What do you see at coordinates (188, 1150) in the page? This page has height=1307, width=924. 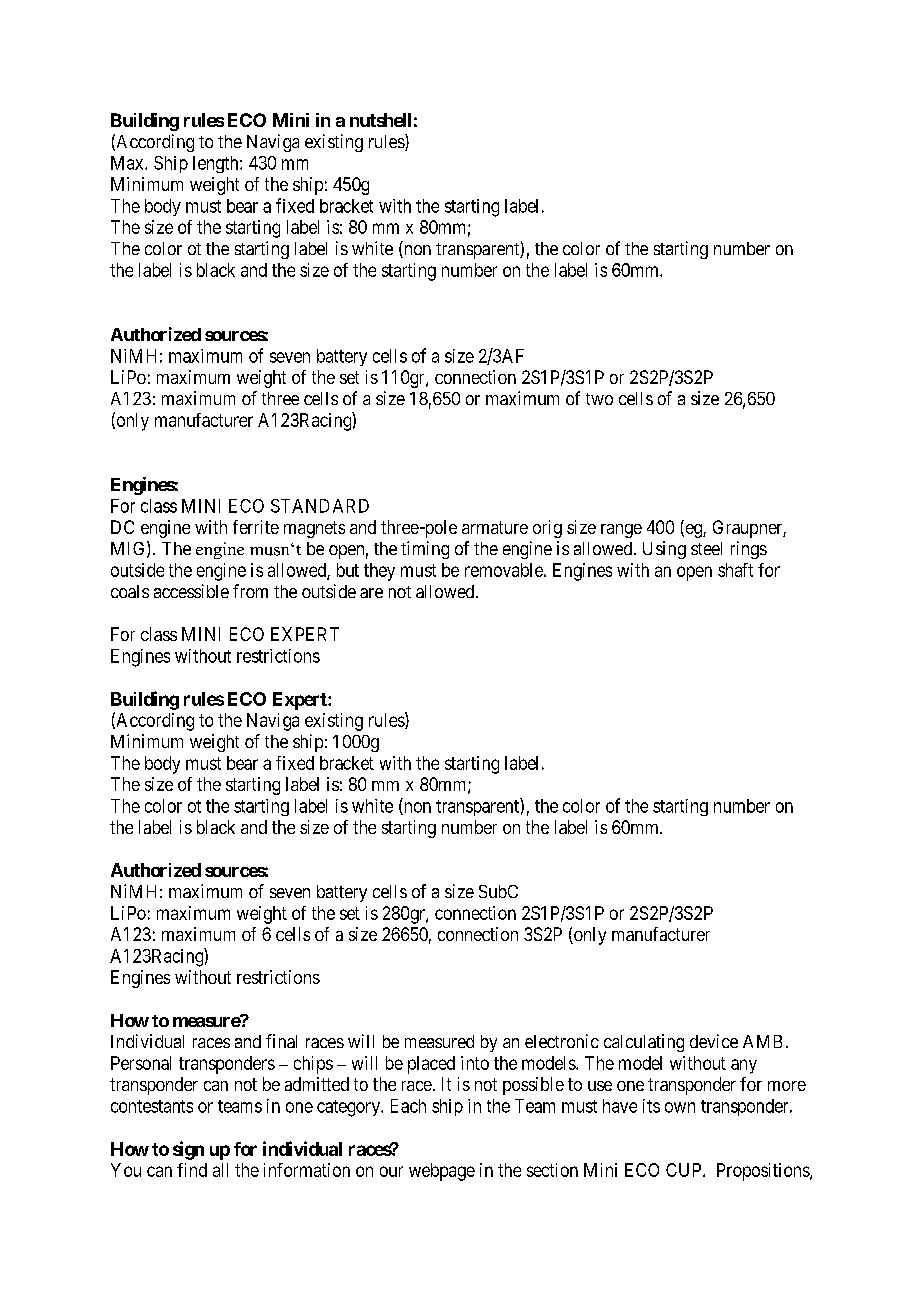 I see `sign` at bounding box center [188, 1150].
